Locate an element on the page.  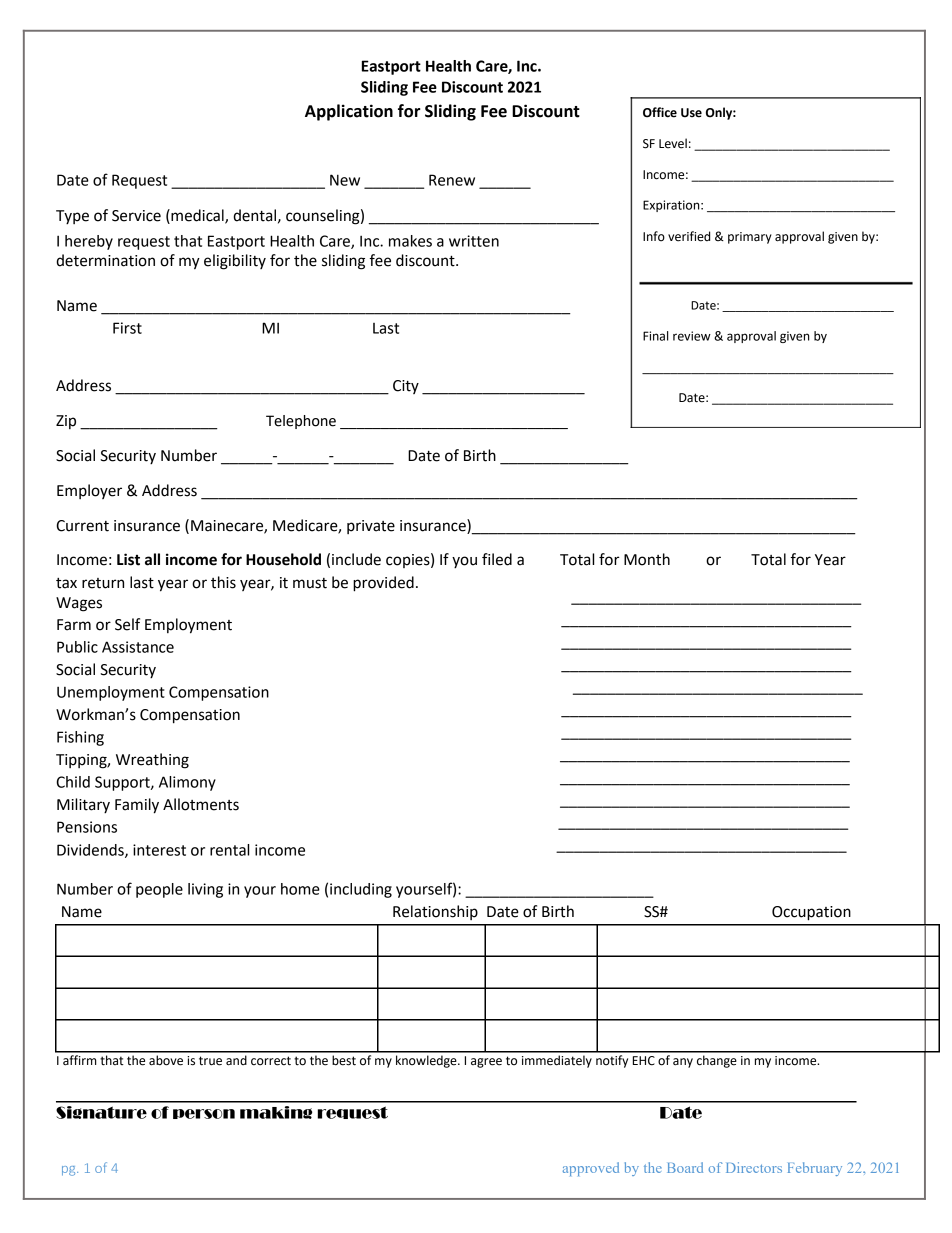
including is located at coordinates (361, 890).
